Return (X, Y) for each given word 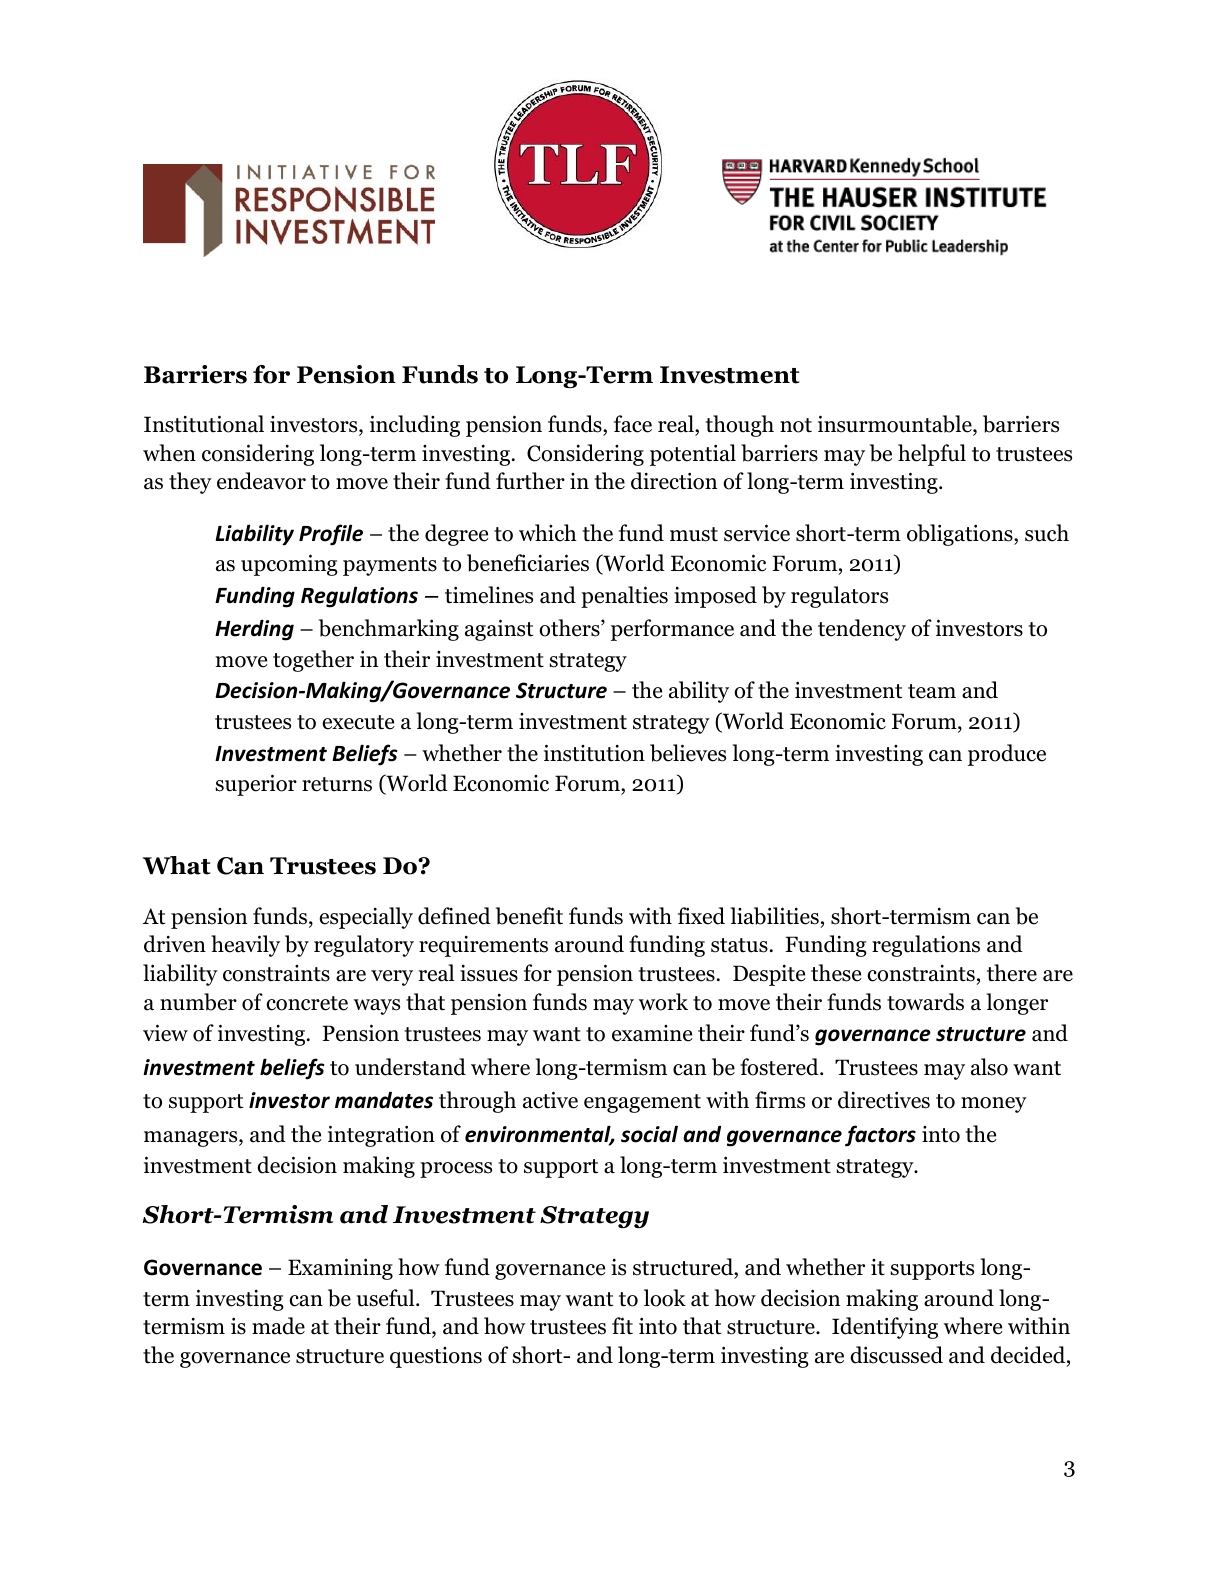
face (633, 424)
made (278, 1326)
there (1012, 973)
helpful (932, 455)
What (177, 865)
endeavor (261, 481)
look (665, 1298)
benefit (529, 916)
